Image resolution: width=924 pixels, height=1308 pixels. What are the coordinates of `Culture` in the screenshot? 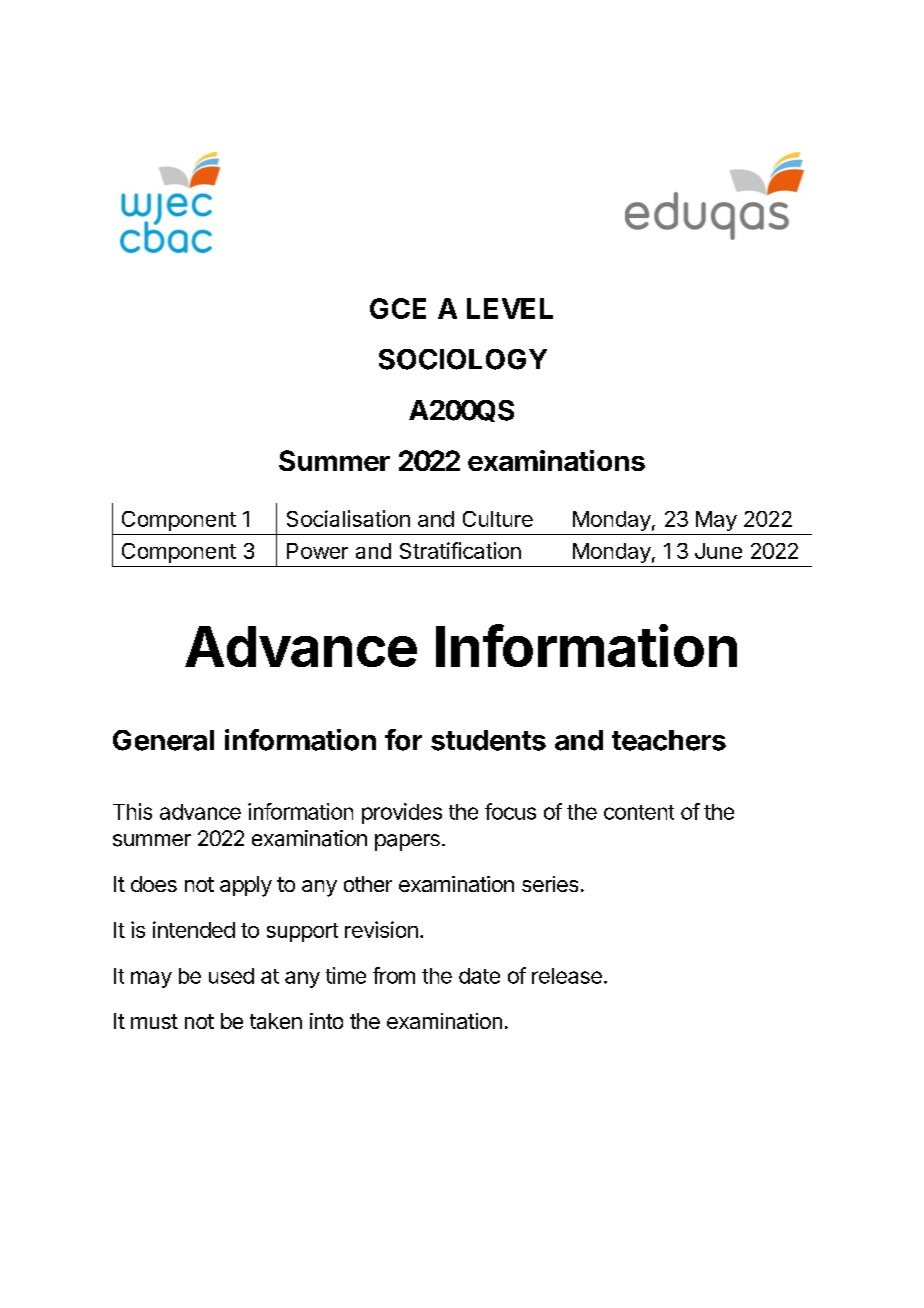 It's located at (498, 519).
